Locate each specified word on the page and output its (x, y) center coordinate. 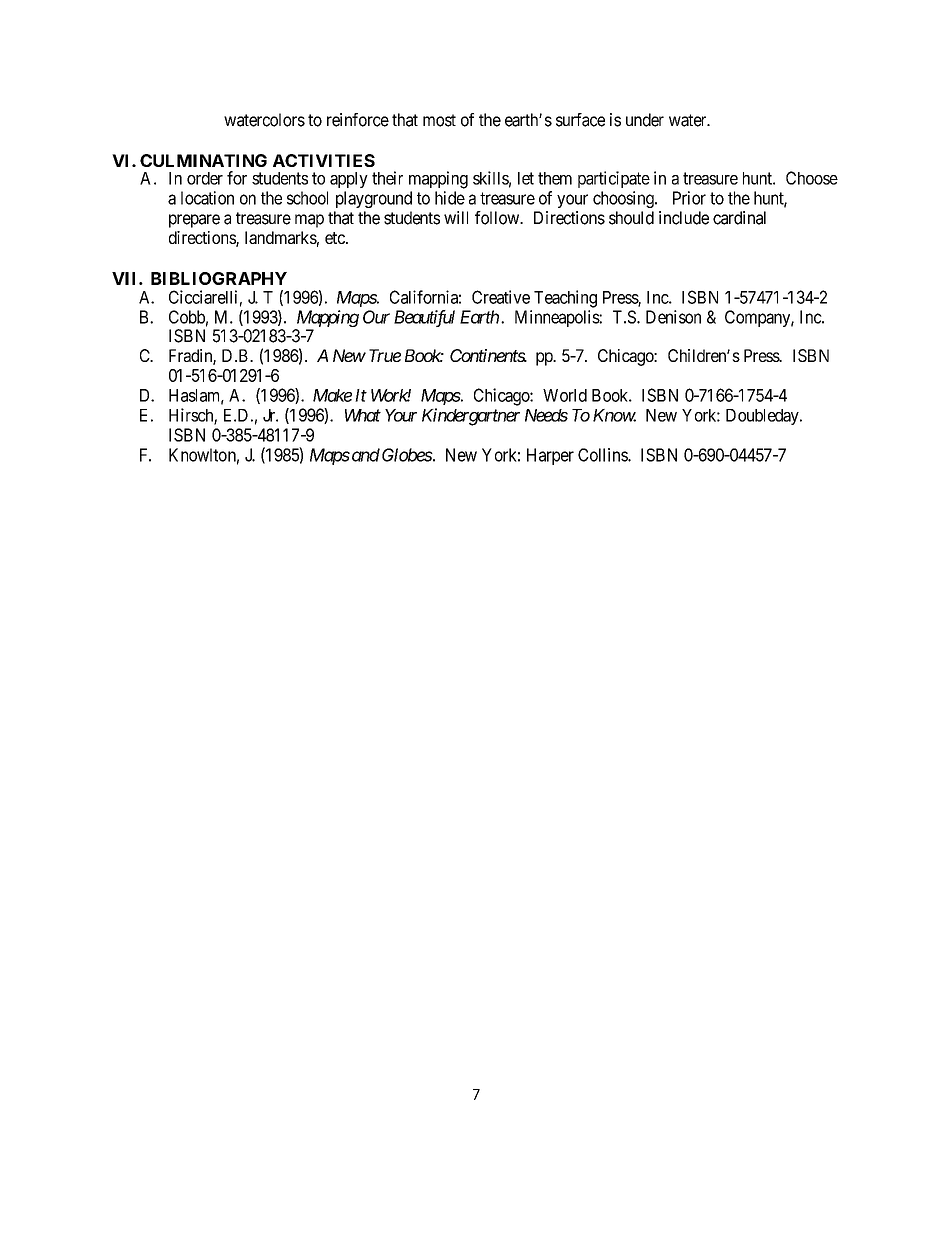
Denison (673, 317)
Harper (550, 456)
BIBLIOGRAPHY (219, 278)
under (645, 120)
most (439, 120)
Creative (501, 297)
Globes (407, 455)
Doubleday (763, 417)
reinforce (358, 120)
